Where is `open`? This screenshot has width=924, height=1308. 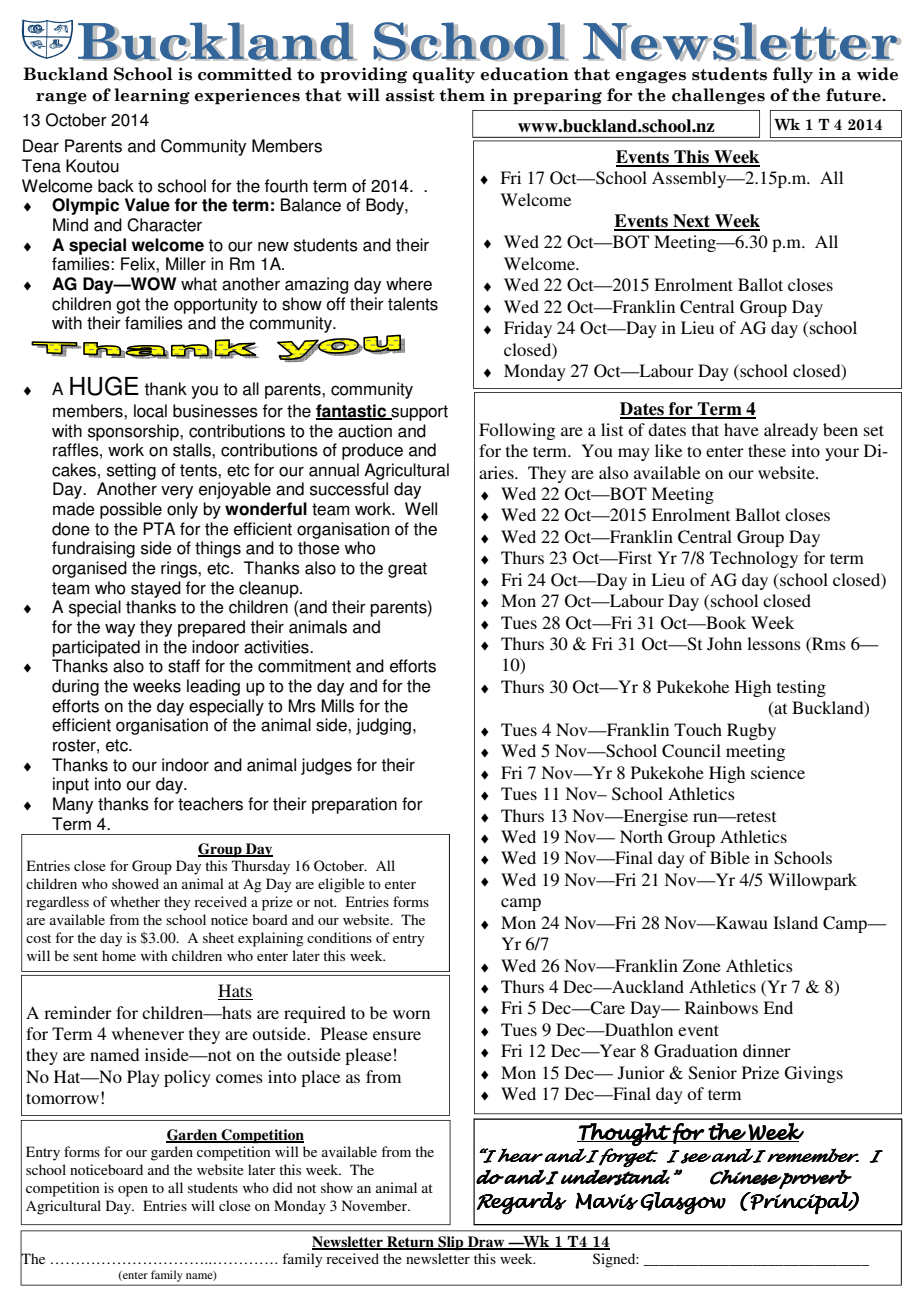
open is located at coordinates (133, 1191).
